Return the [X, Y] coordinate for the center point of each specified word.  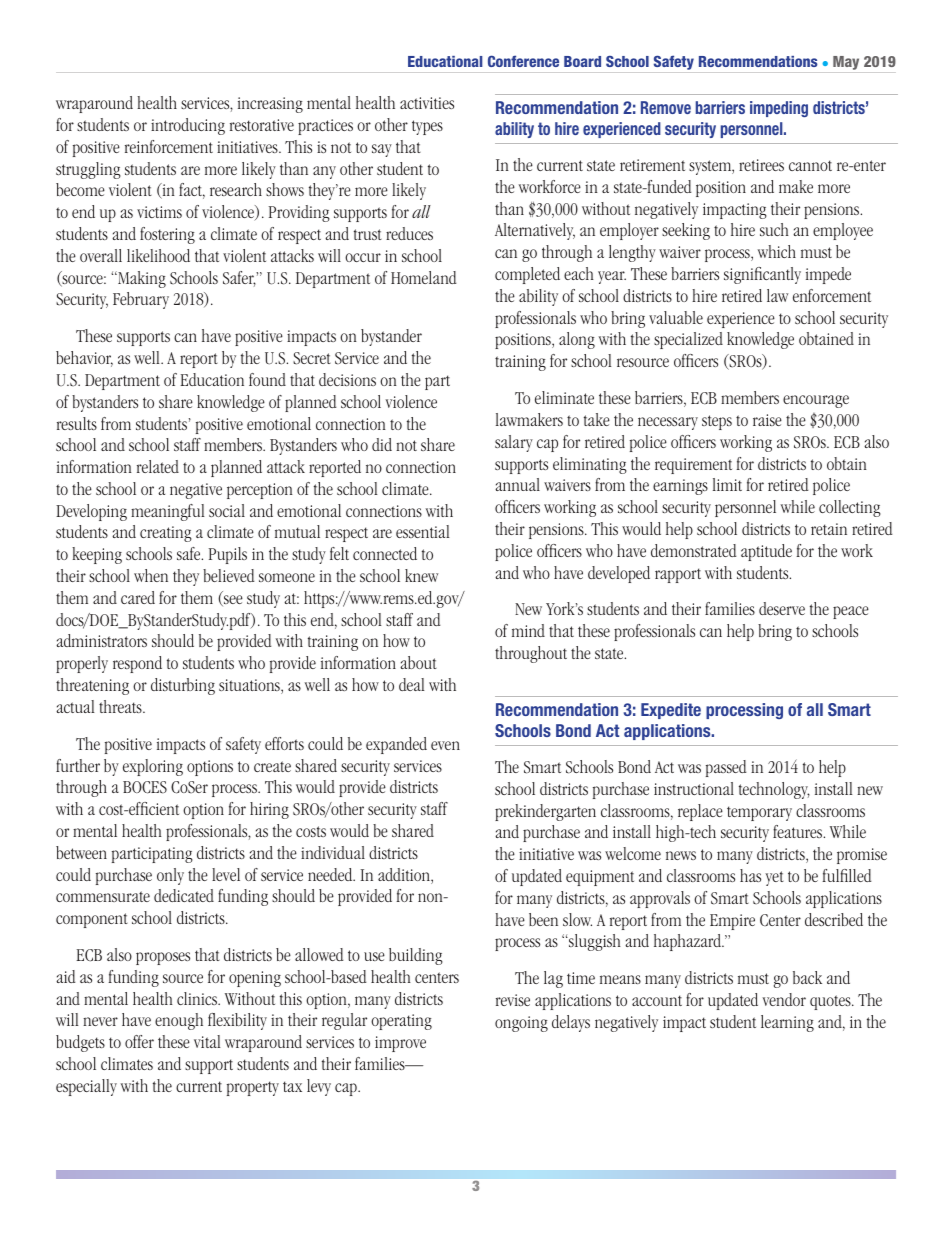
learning [787, 1023]
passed [726, 768]
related [158, 466]
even [445, 745]
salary [514, 443]
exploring [153, 767]
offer [139, 1041]
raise [767, 420]
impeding [779, 109]
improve [400, 1044]
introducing [188, 126]
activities [427, 103]
